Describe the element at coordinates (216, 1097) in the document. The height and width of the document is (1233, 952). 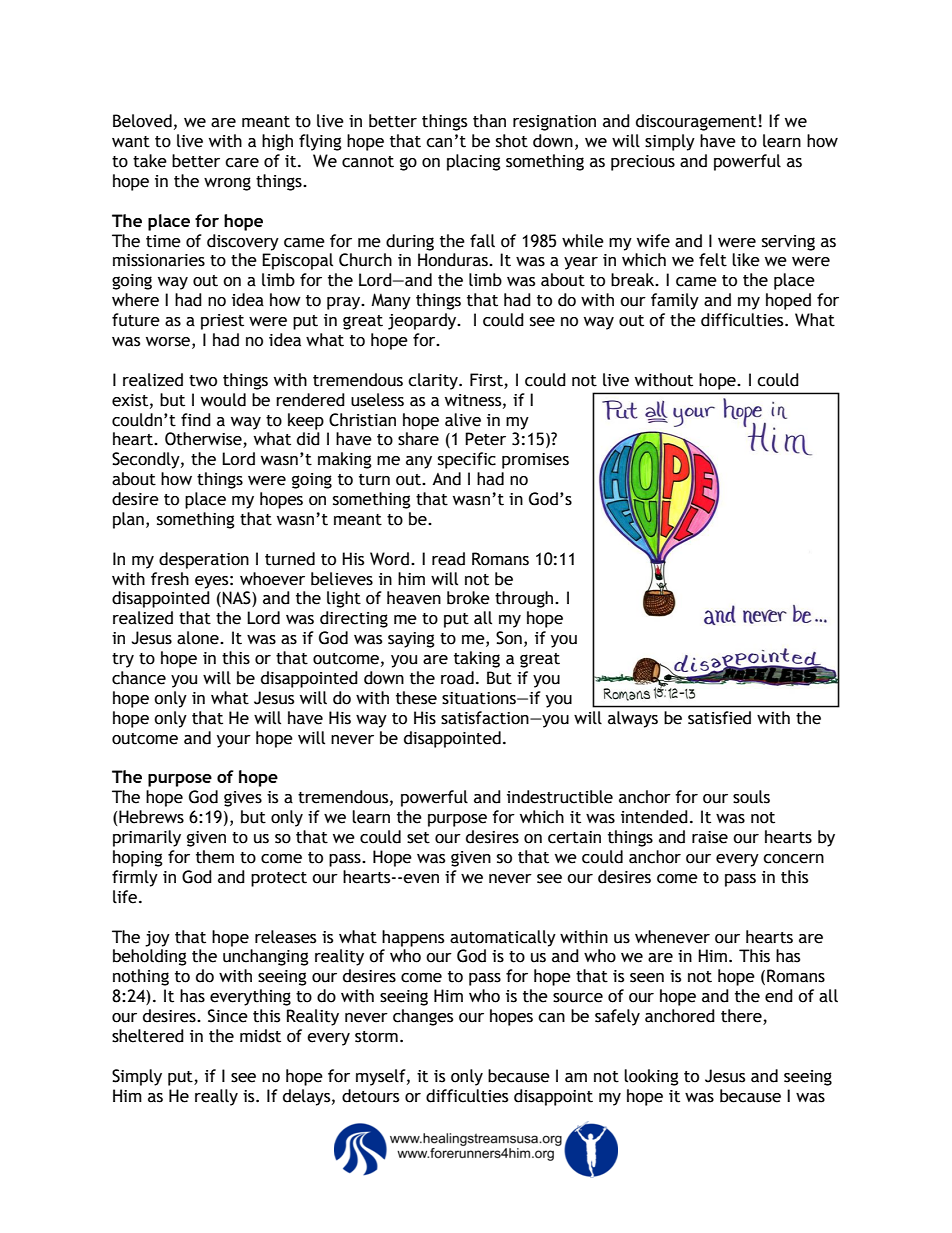
I see `really` at that location.
